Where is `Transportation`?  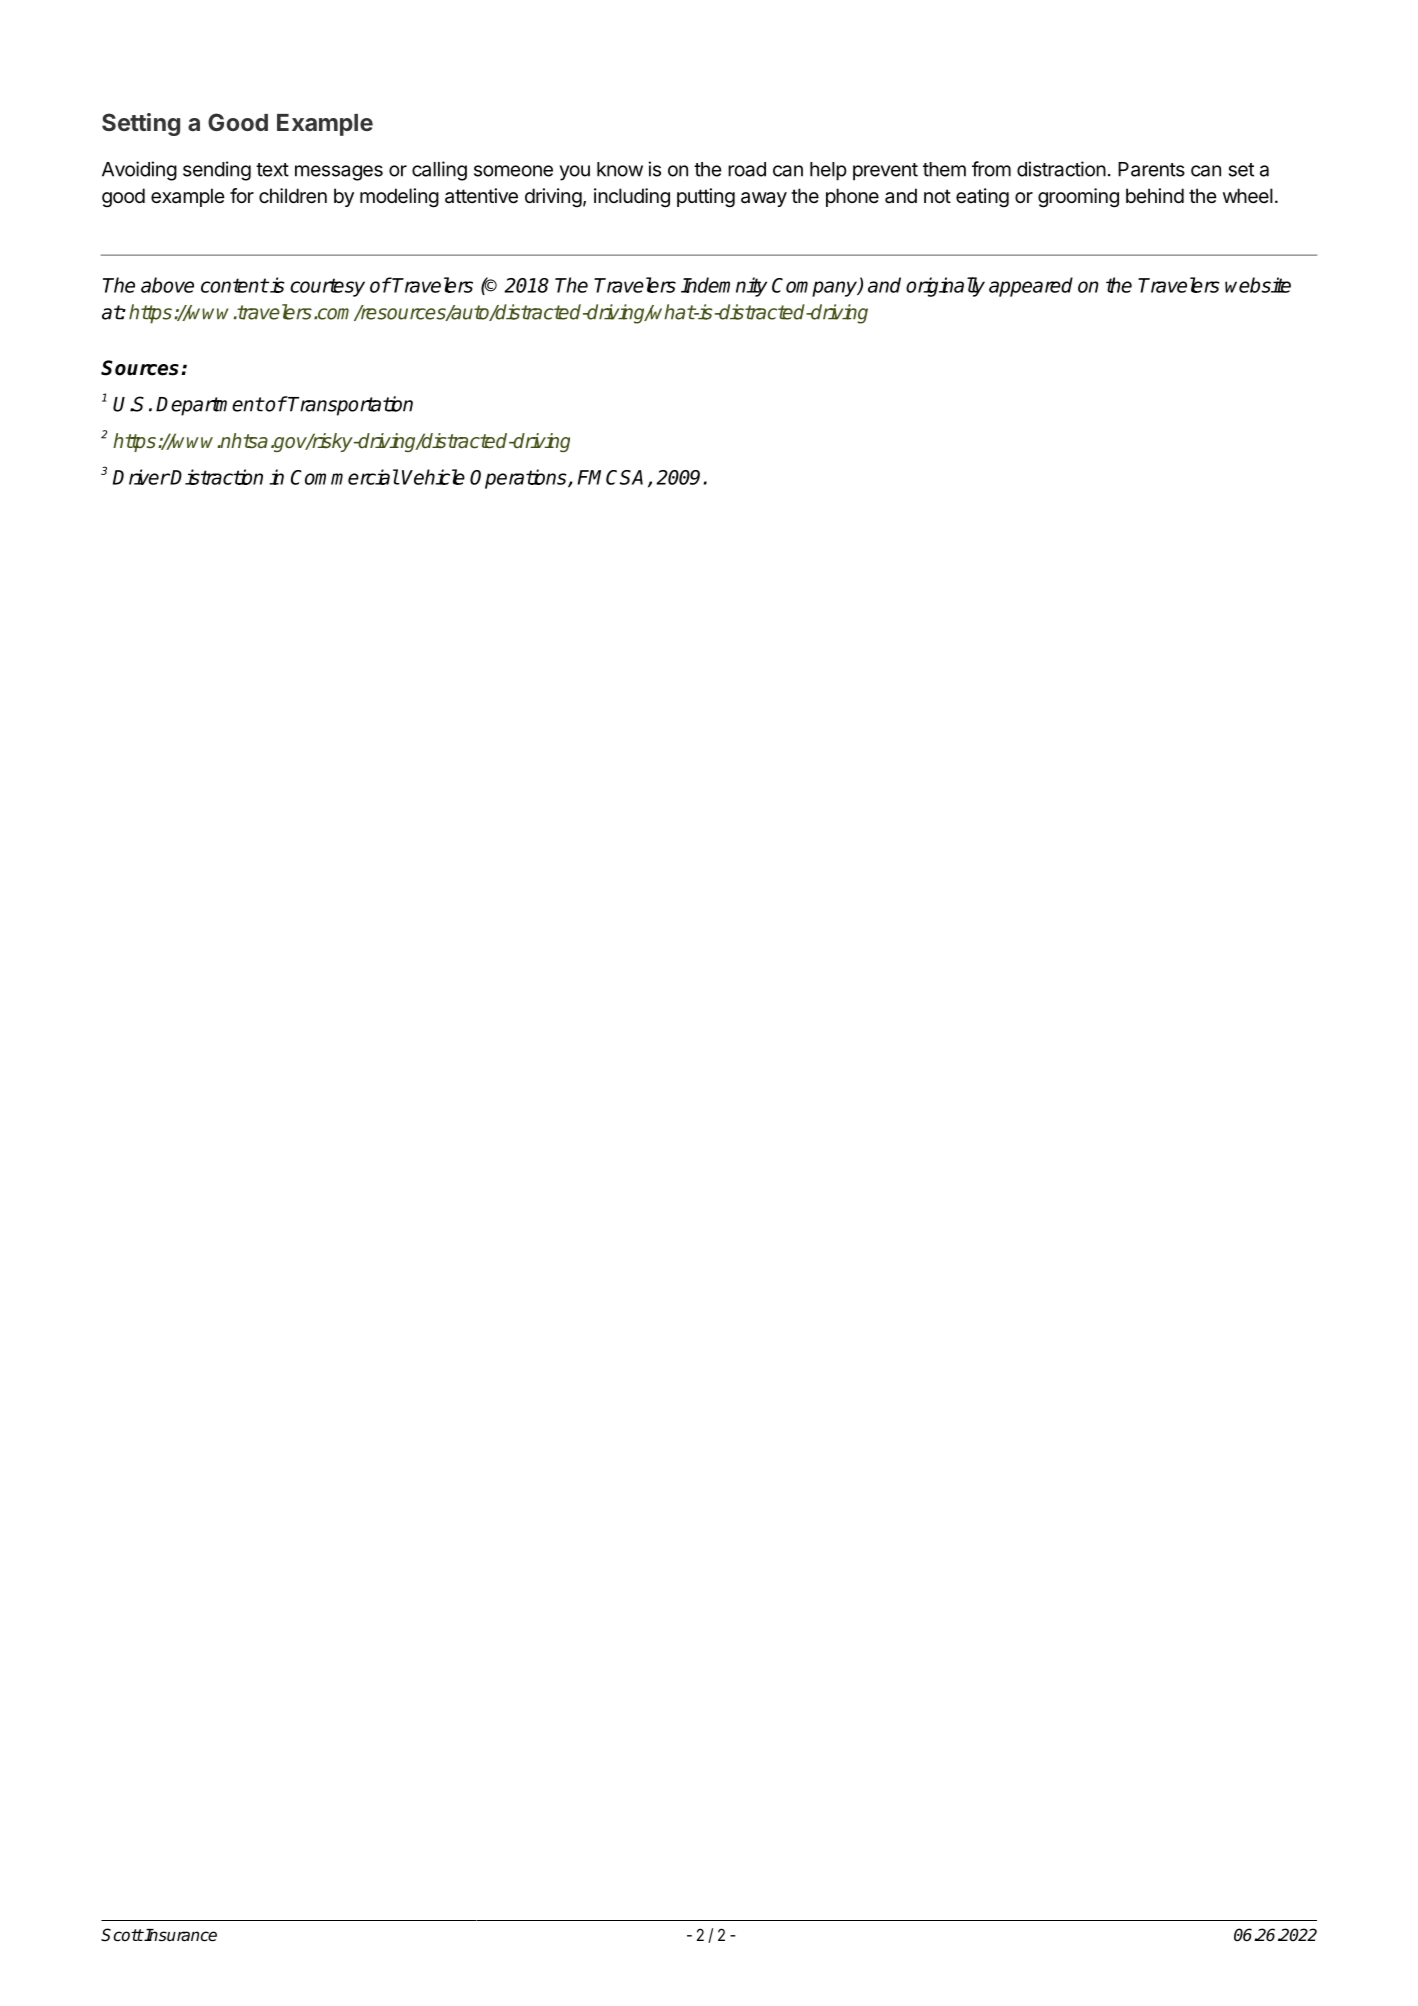 Transportation is located at coordinates (350, 406).
